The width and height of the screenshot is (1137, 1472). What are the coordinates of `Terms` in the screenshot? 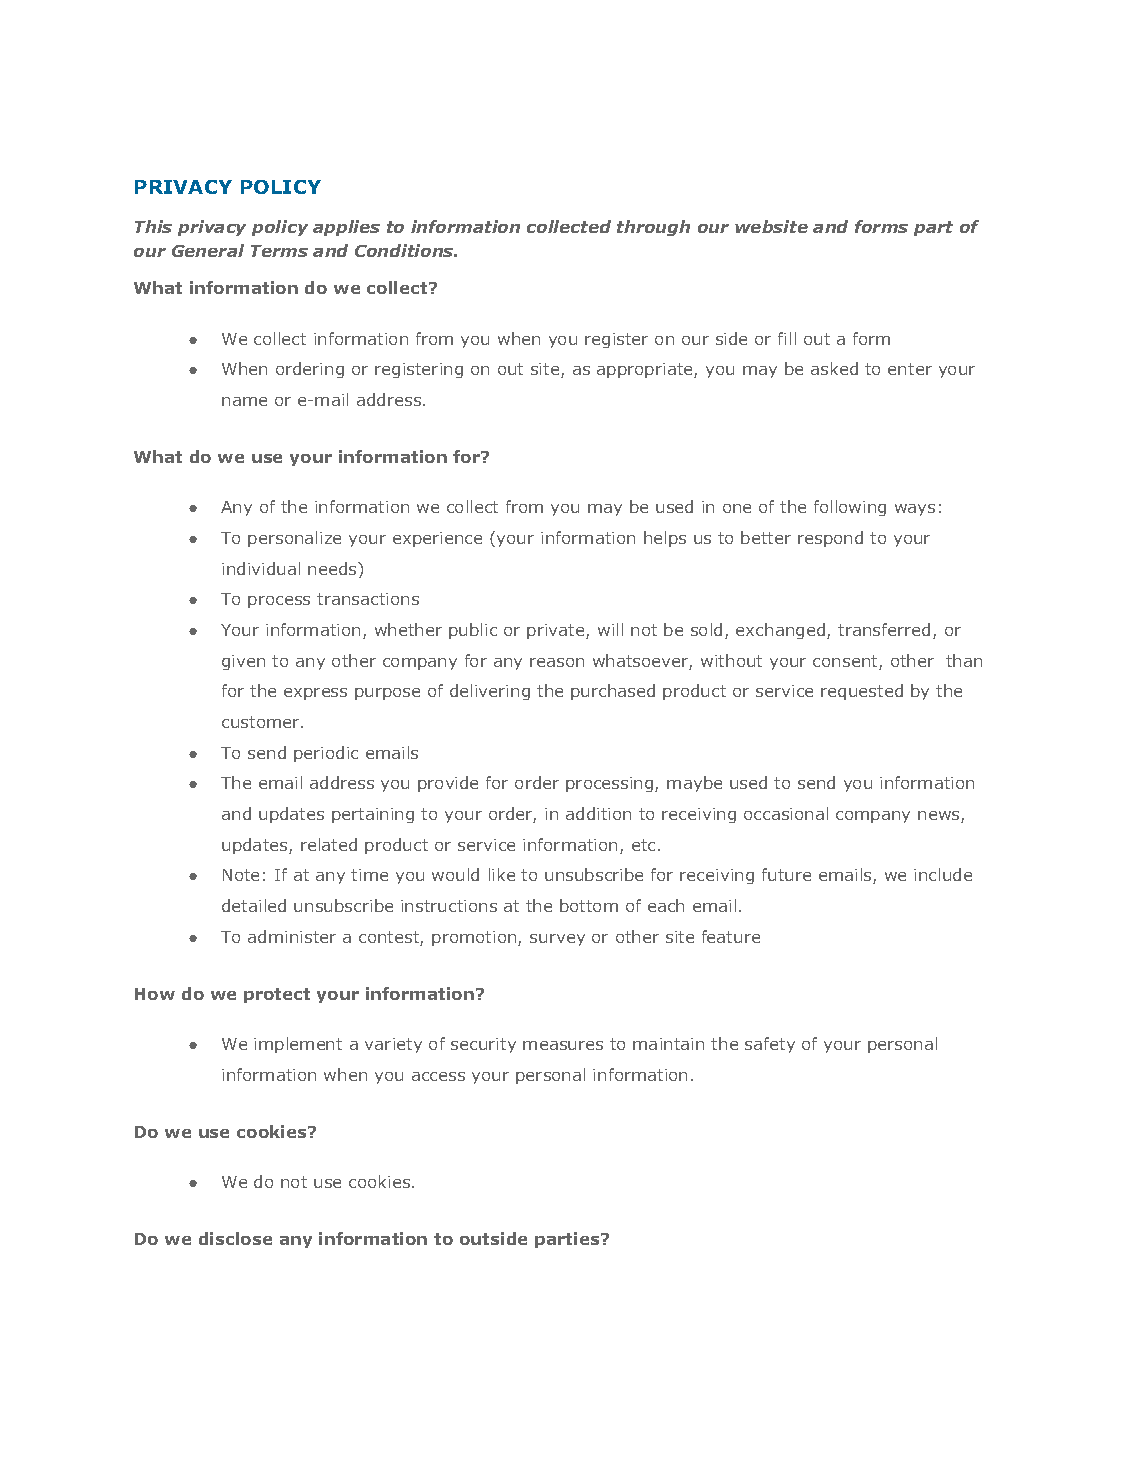 It's located at (279, 251).
